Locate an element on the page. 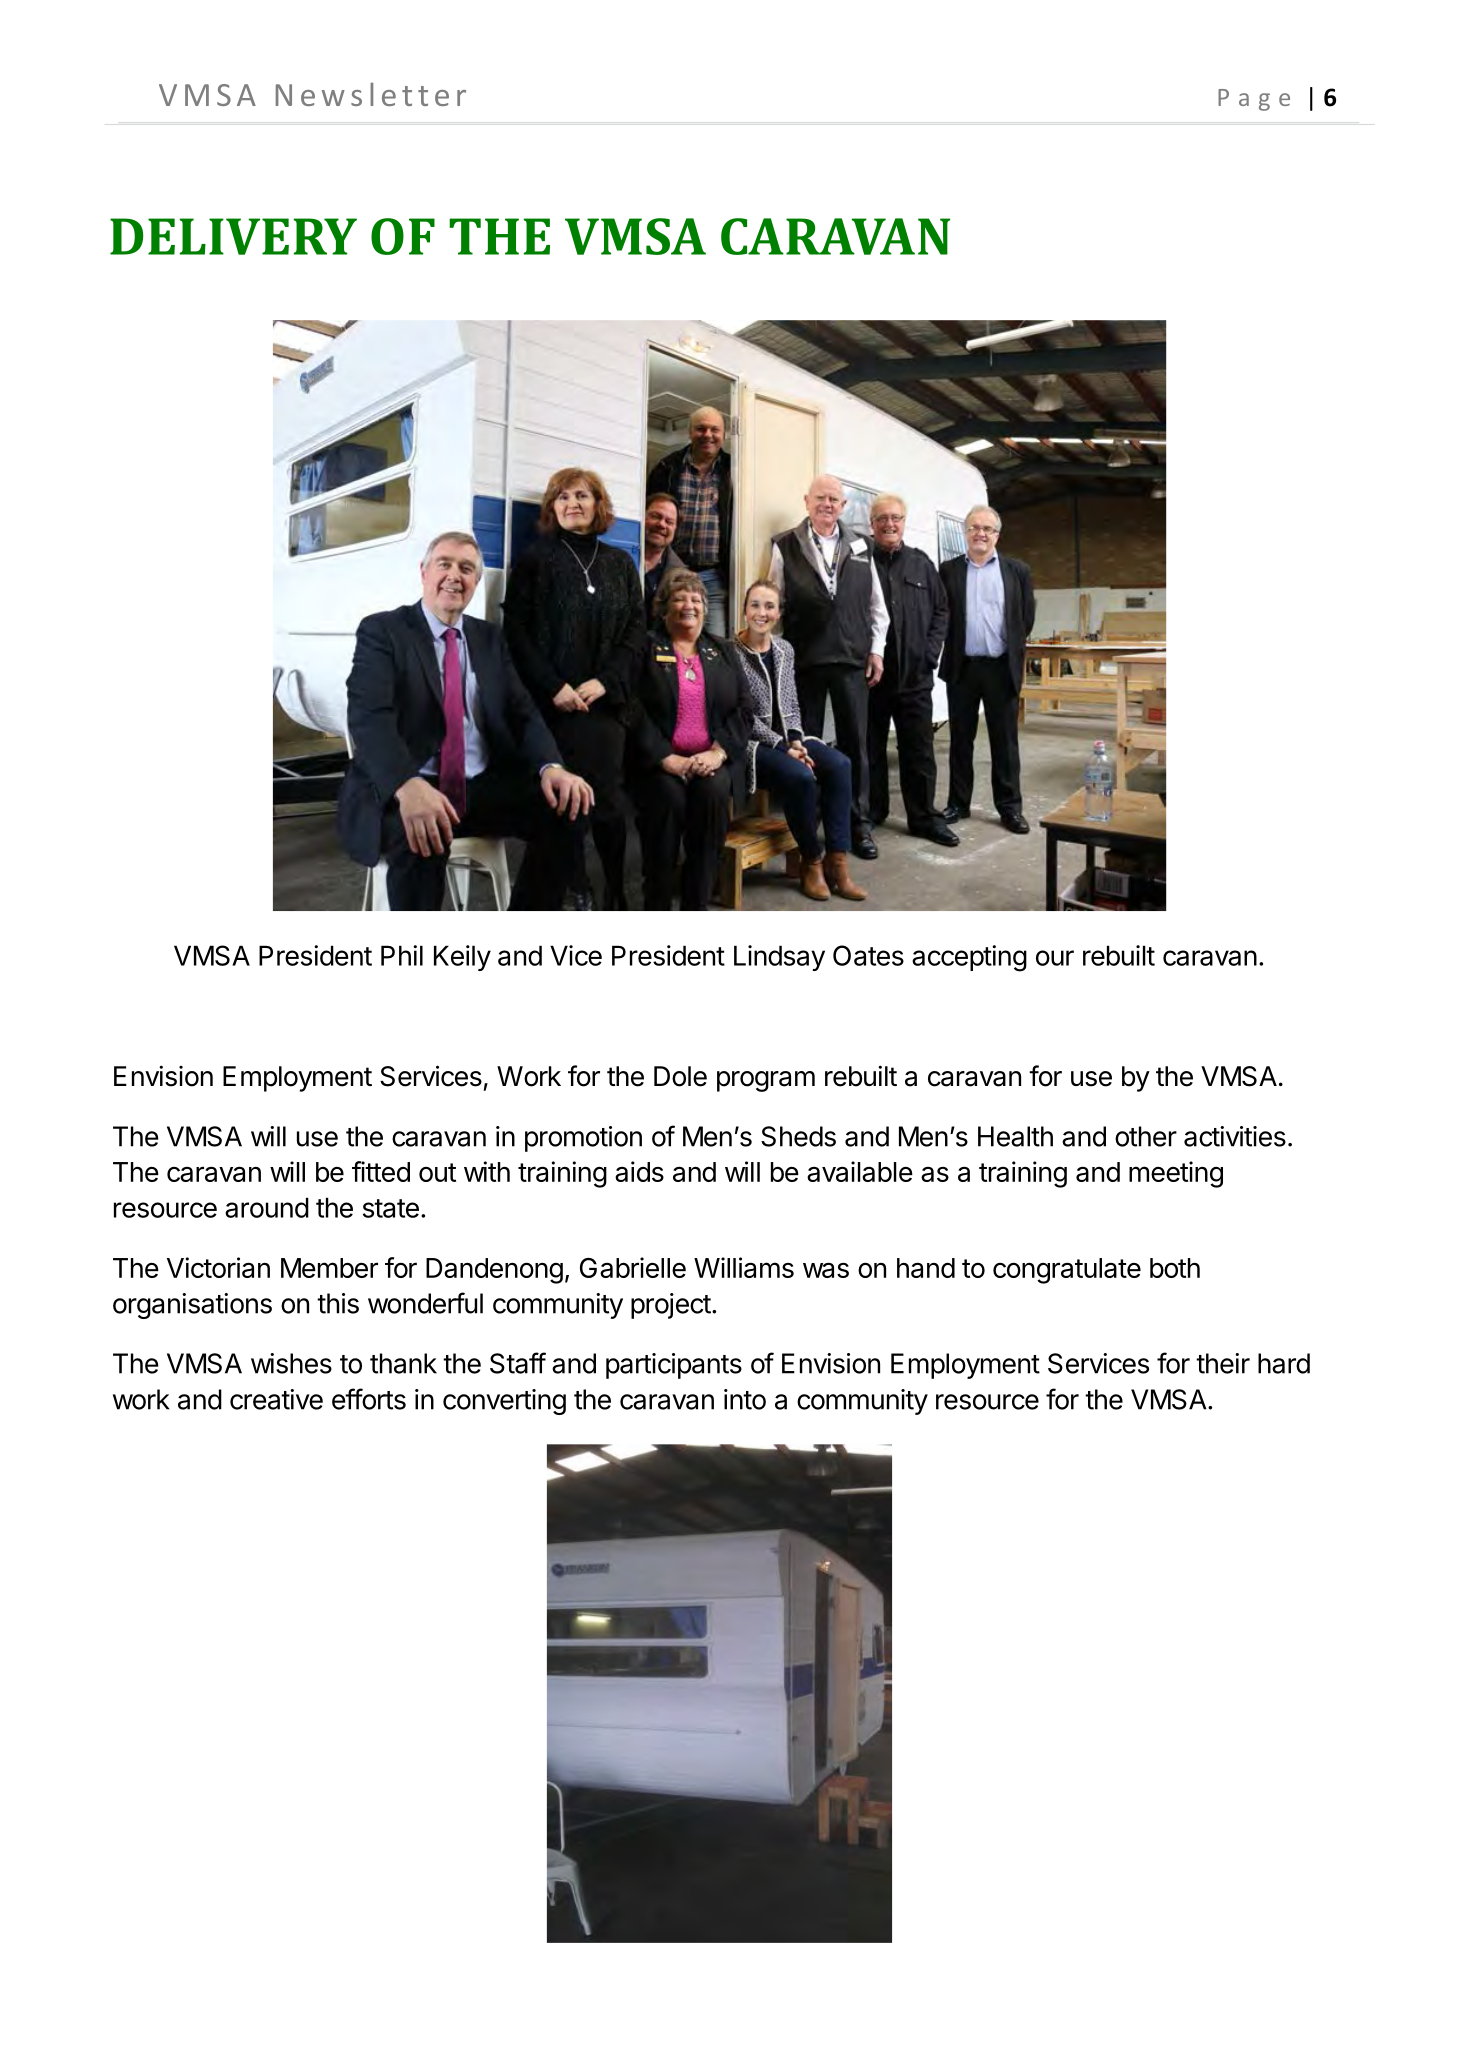 Image resolution: width=1462 pixels, height=2065 pixels. into is located at coordinates (745, 1399).
